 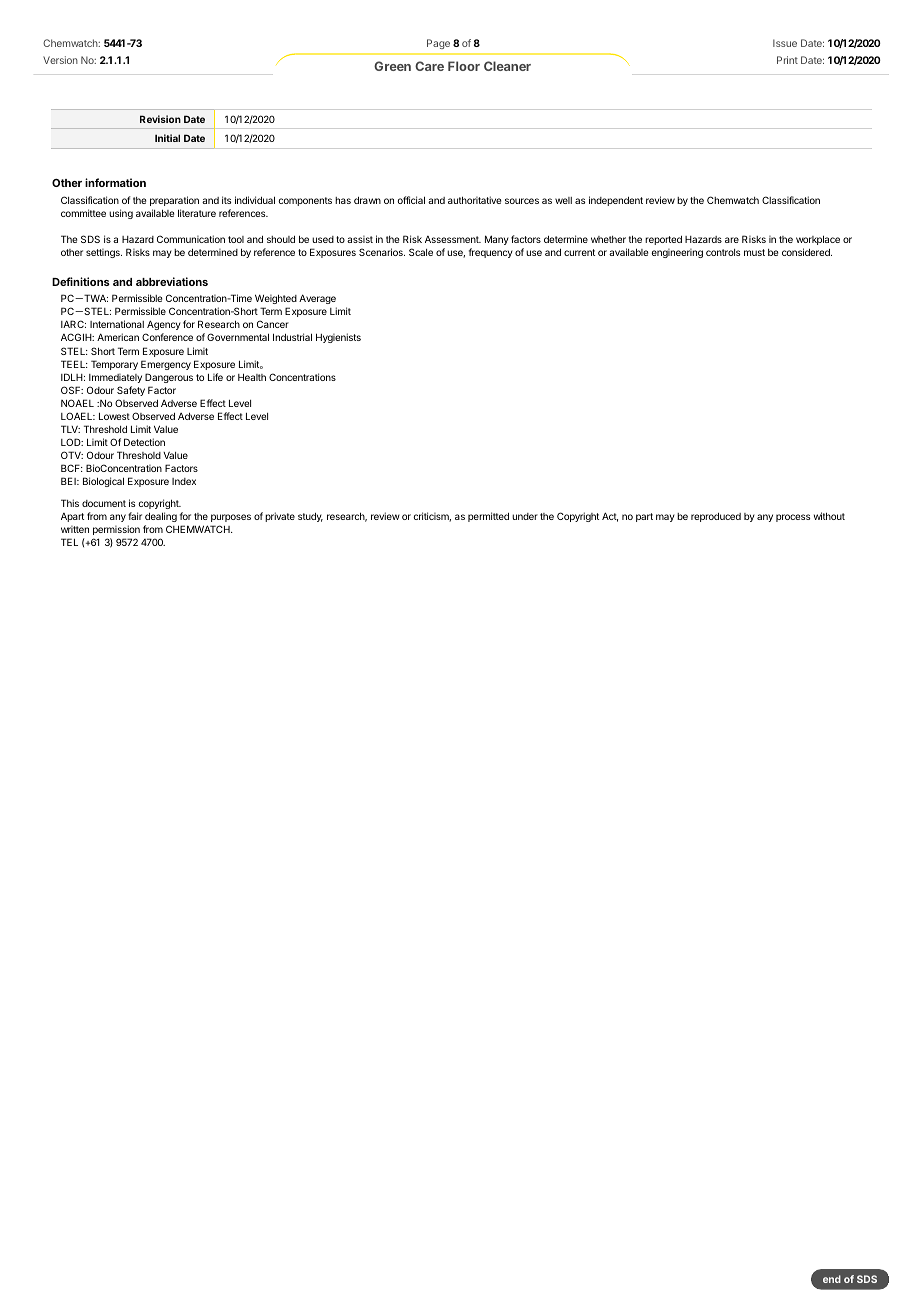 What do you see at coordinates (429, 66) in the document?
I see `Care` at bounding box center [429, 66].
